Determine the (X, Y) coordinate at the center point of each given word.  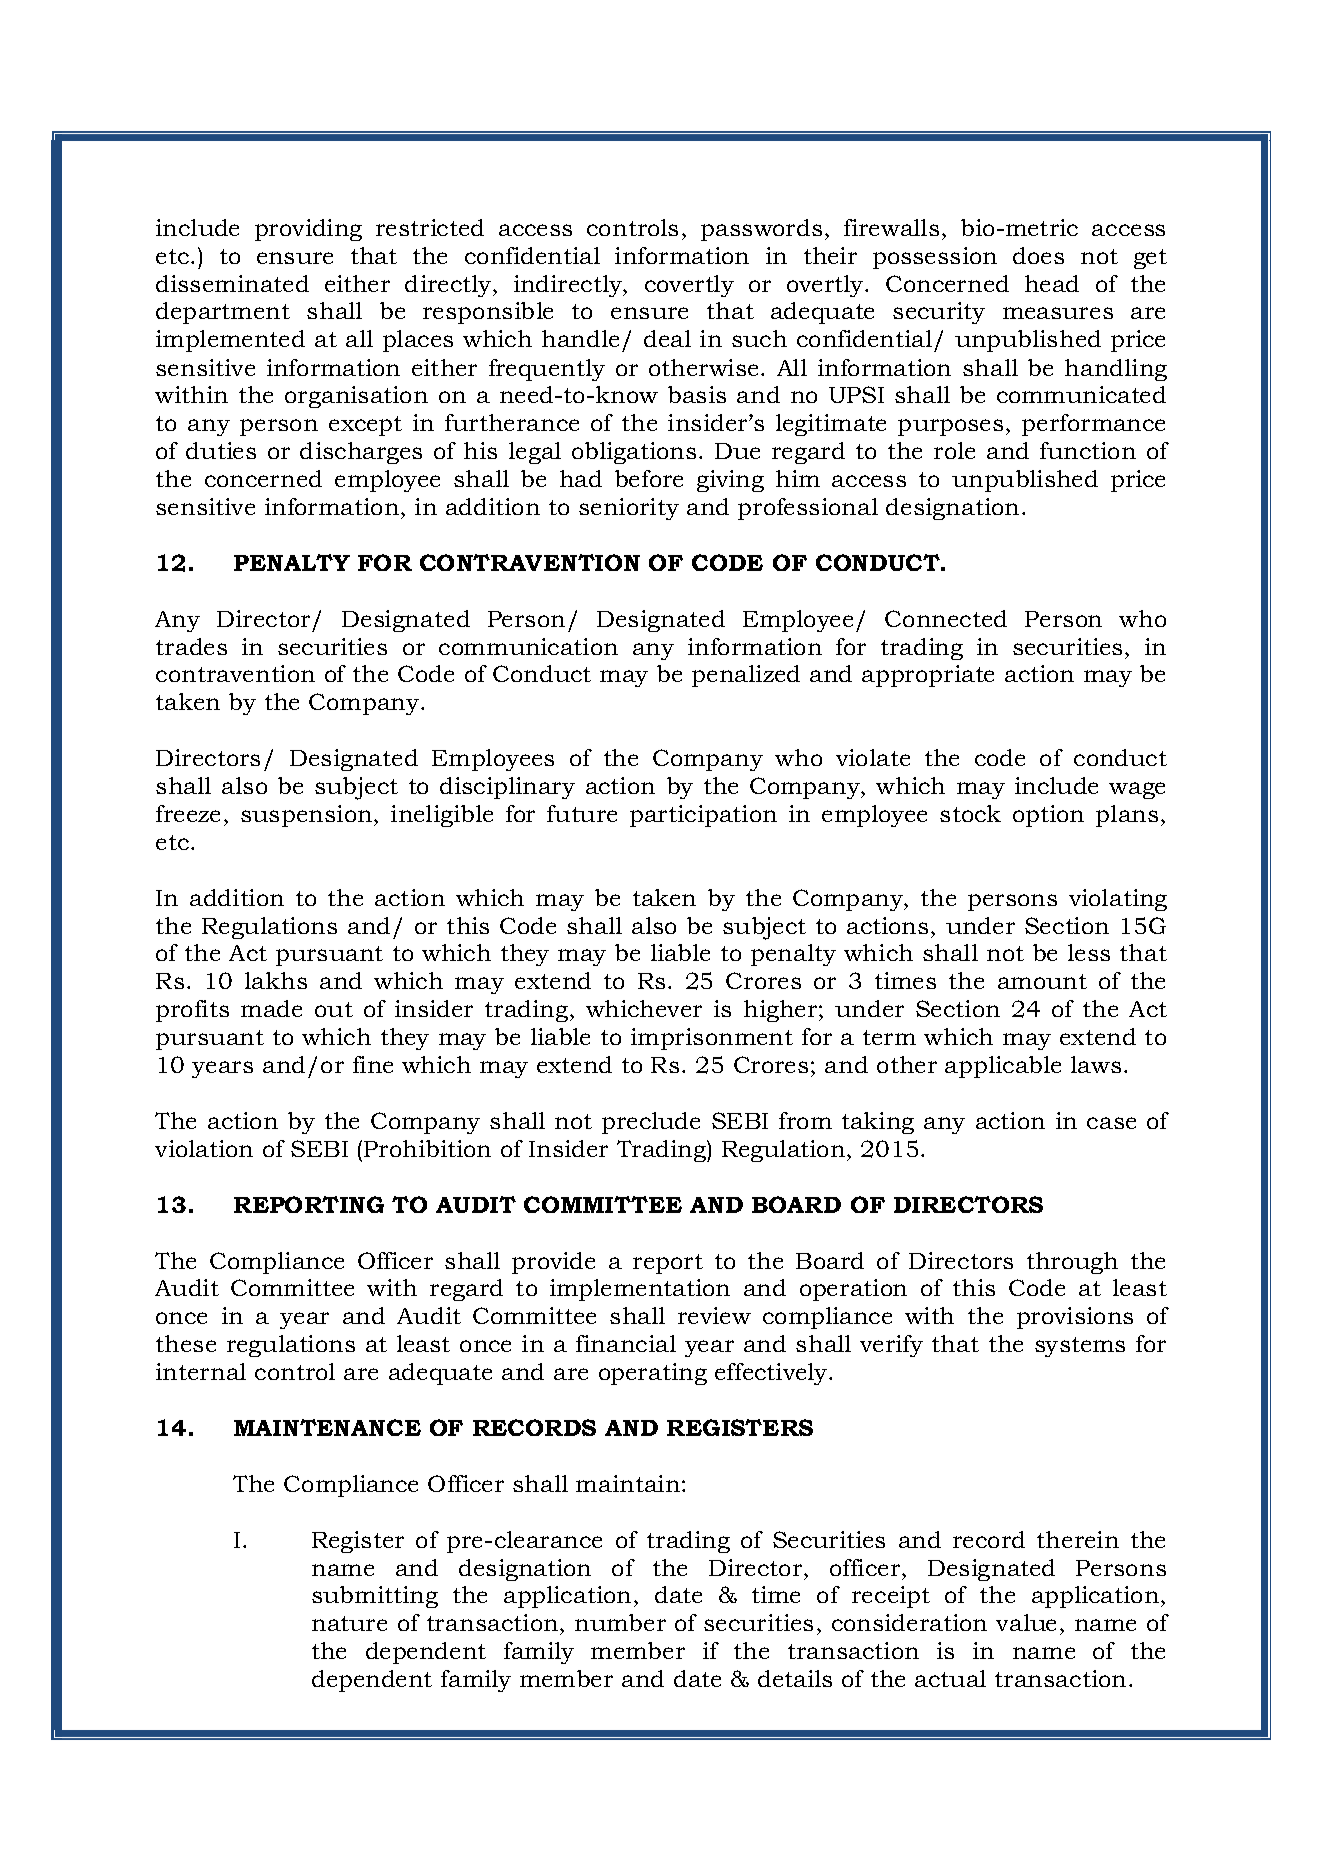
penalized (746, 676)
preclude (651, 1123)
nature (349, 1623)
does (1038, 255)
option (1048, 816)
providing (308, 230)
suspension (308, 816)
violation (204, 1148)
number (620, 1622)
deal (667, 338)
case (1111, 1123)
